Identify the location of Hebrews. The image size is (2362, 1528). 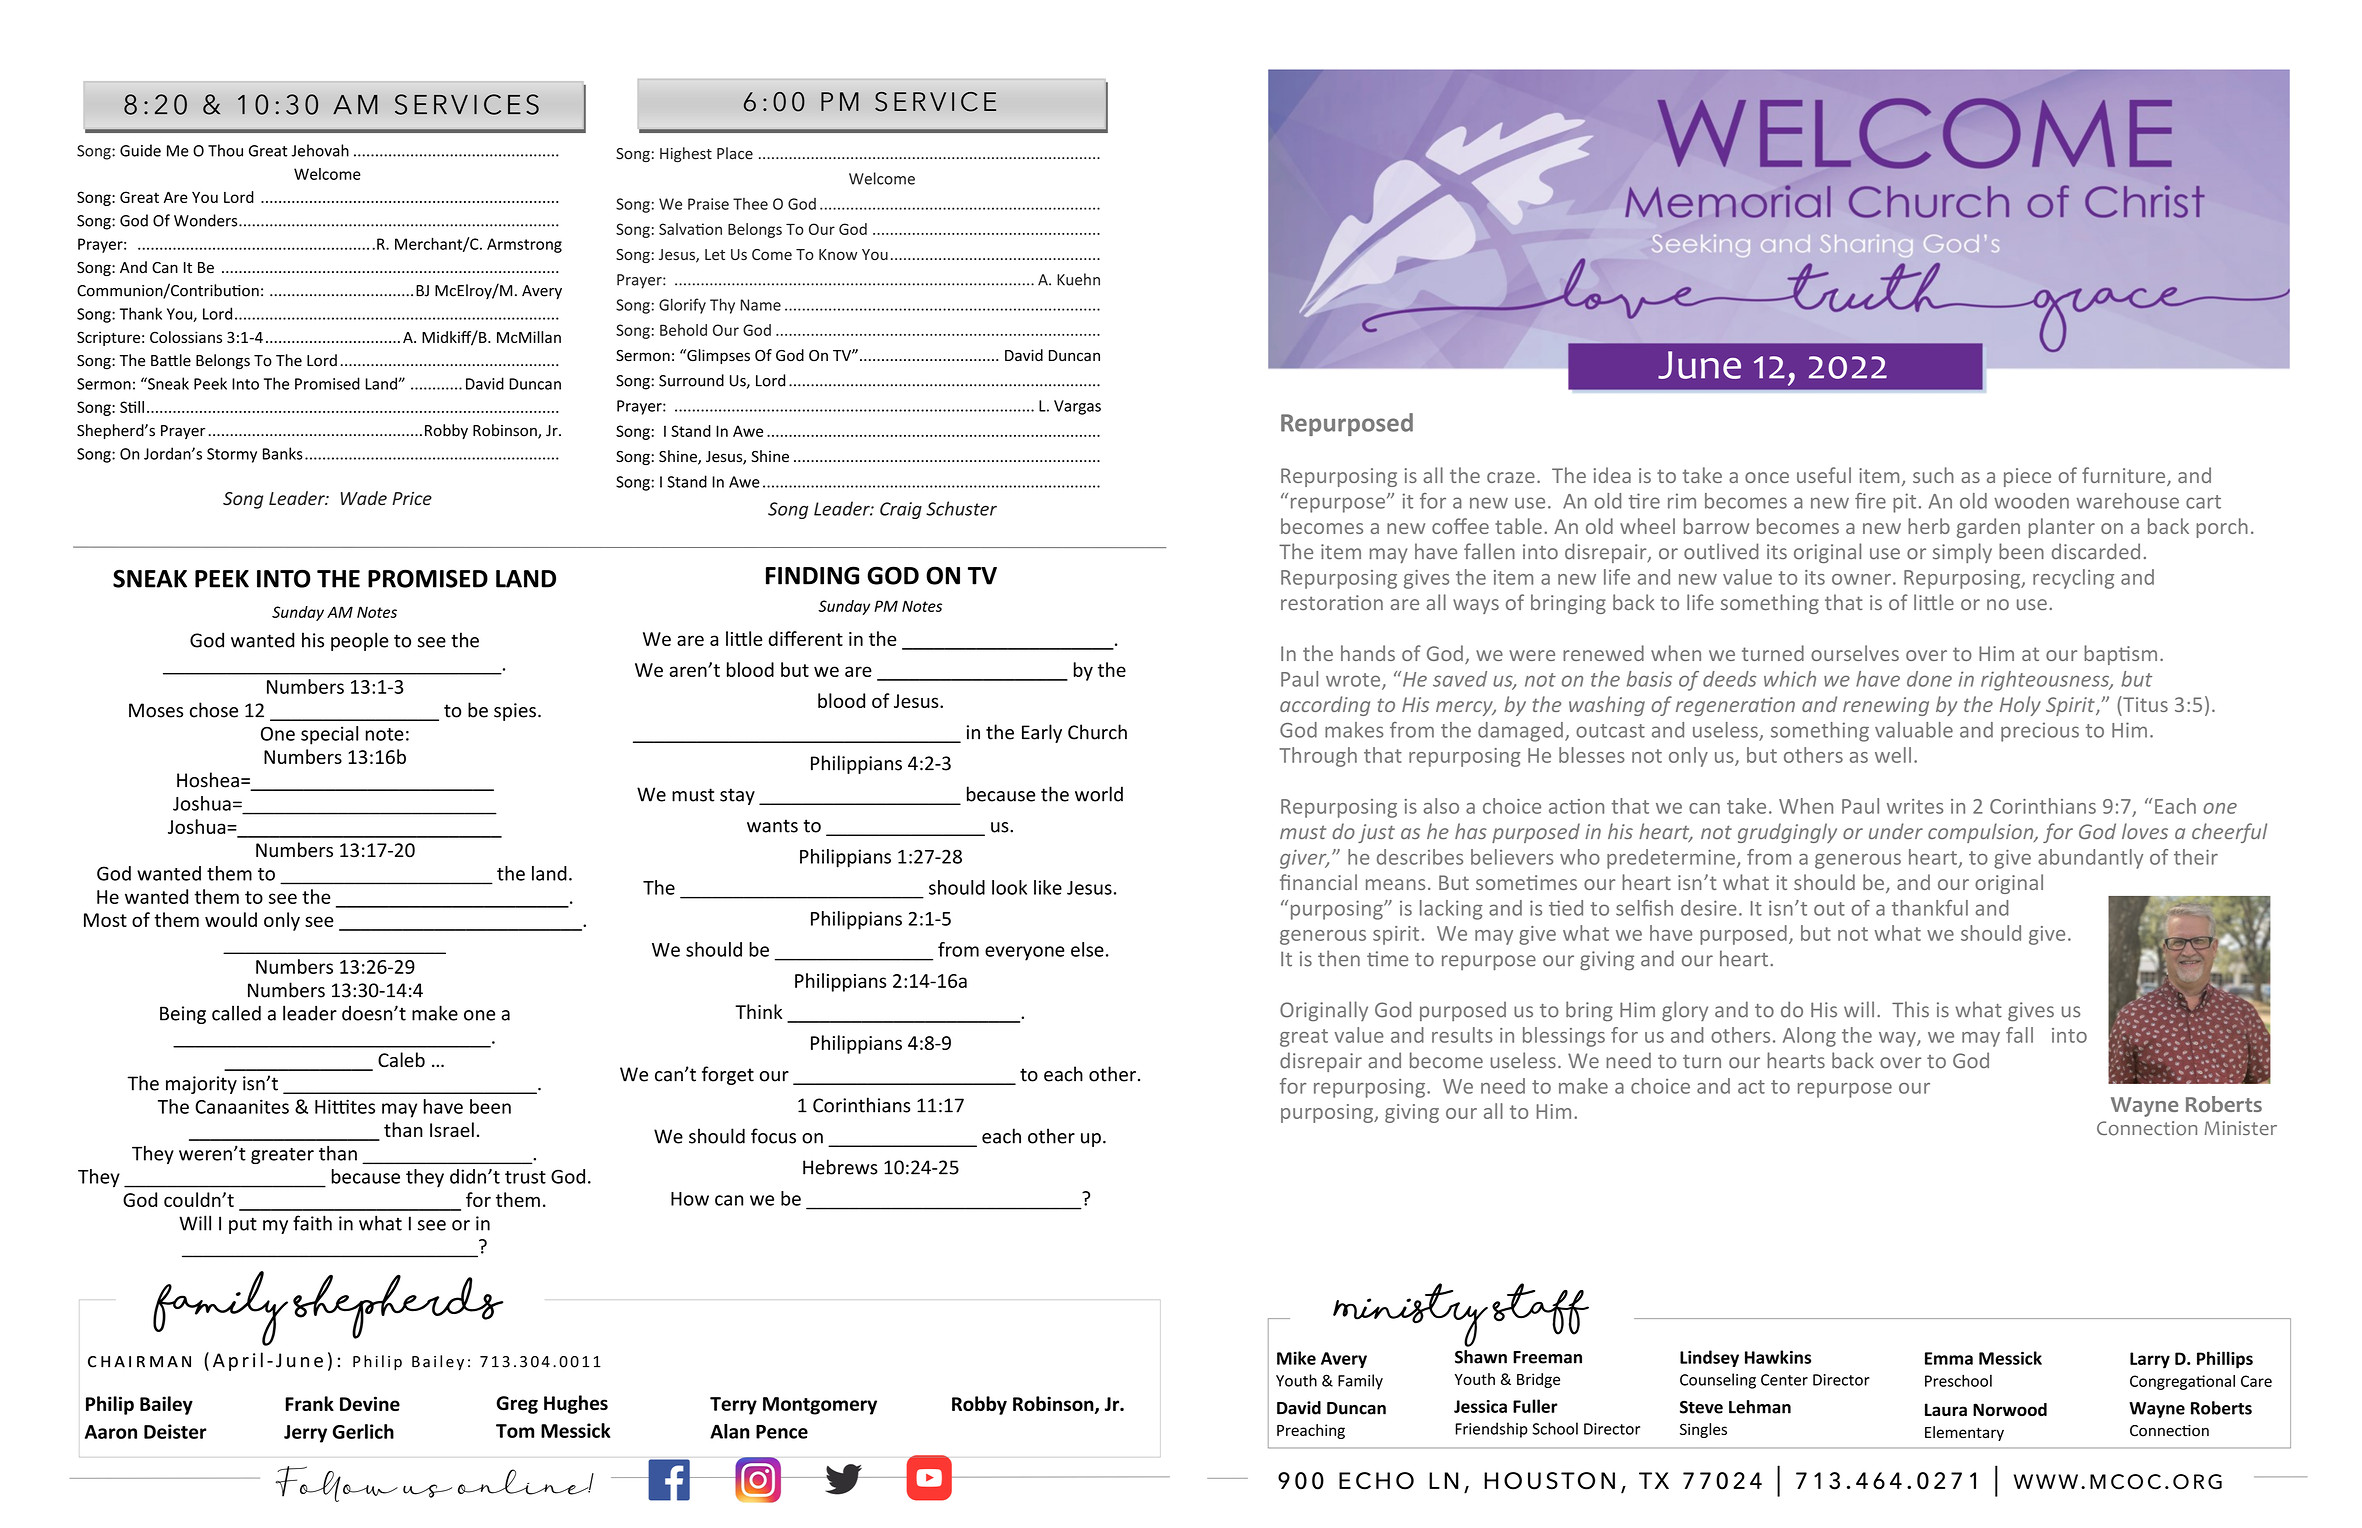
(840, 1167).
